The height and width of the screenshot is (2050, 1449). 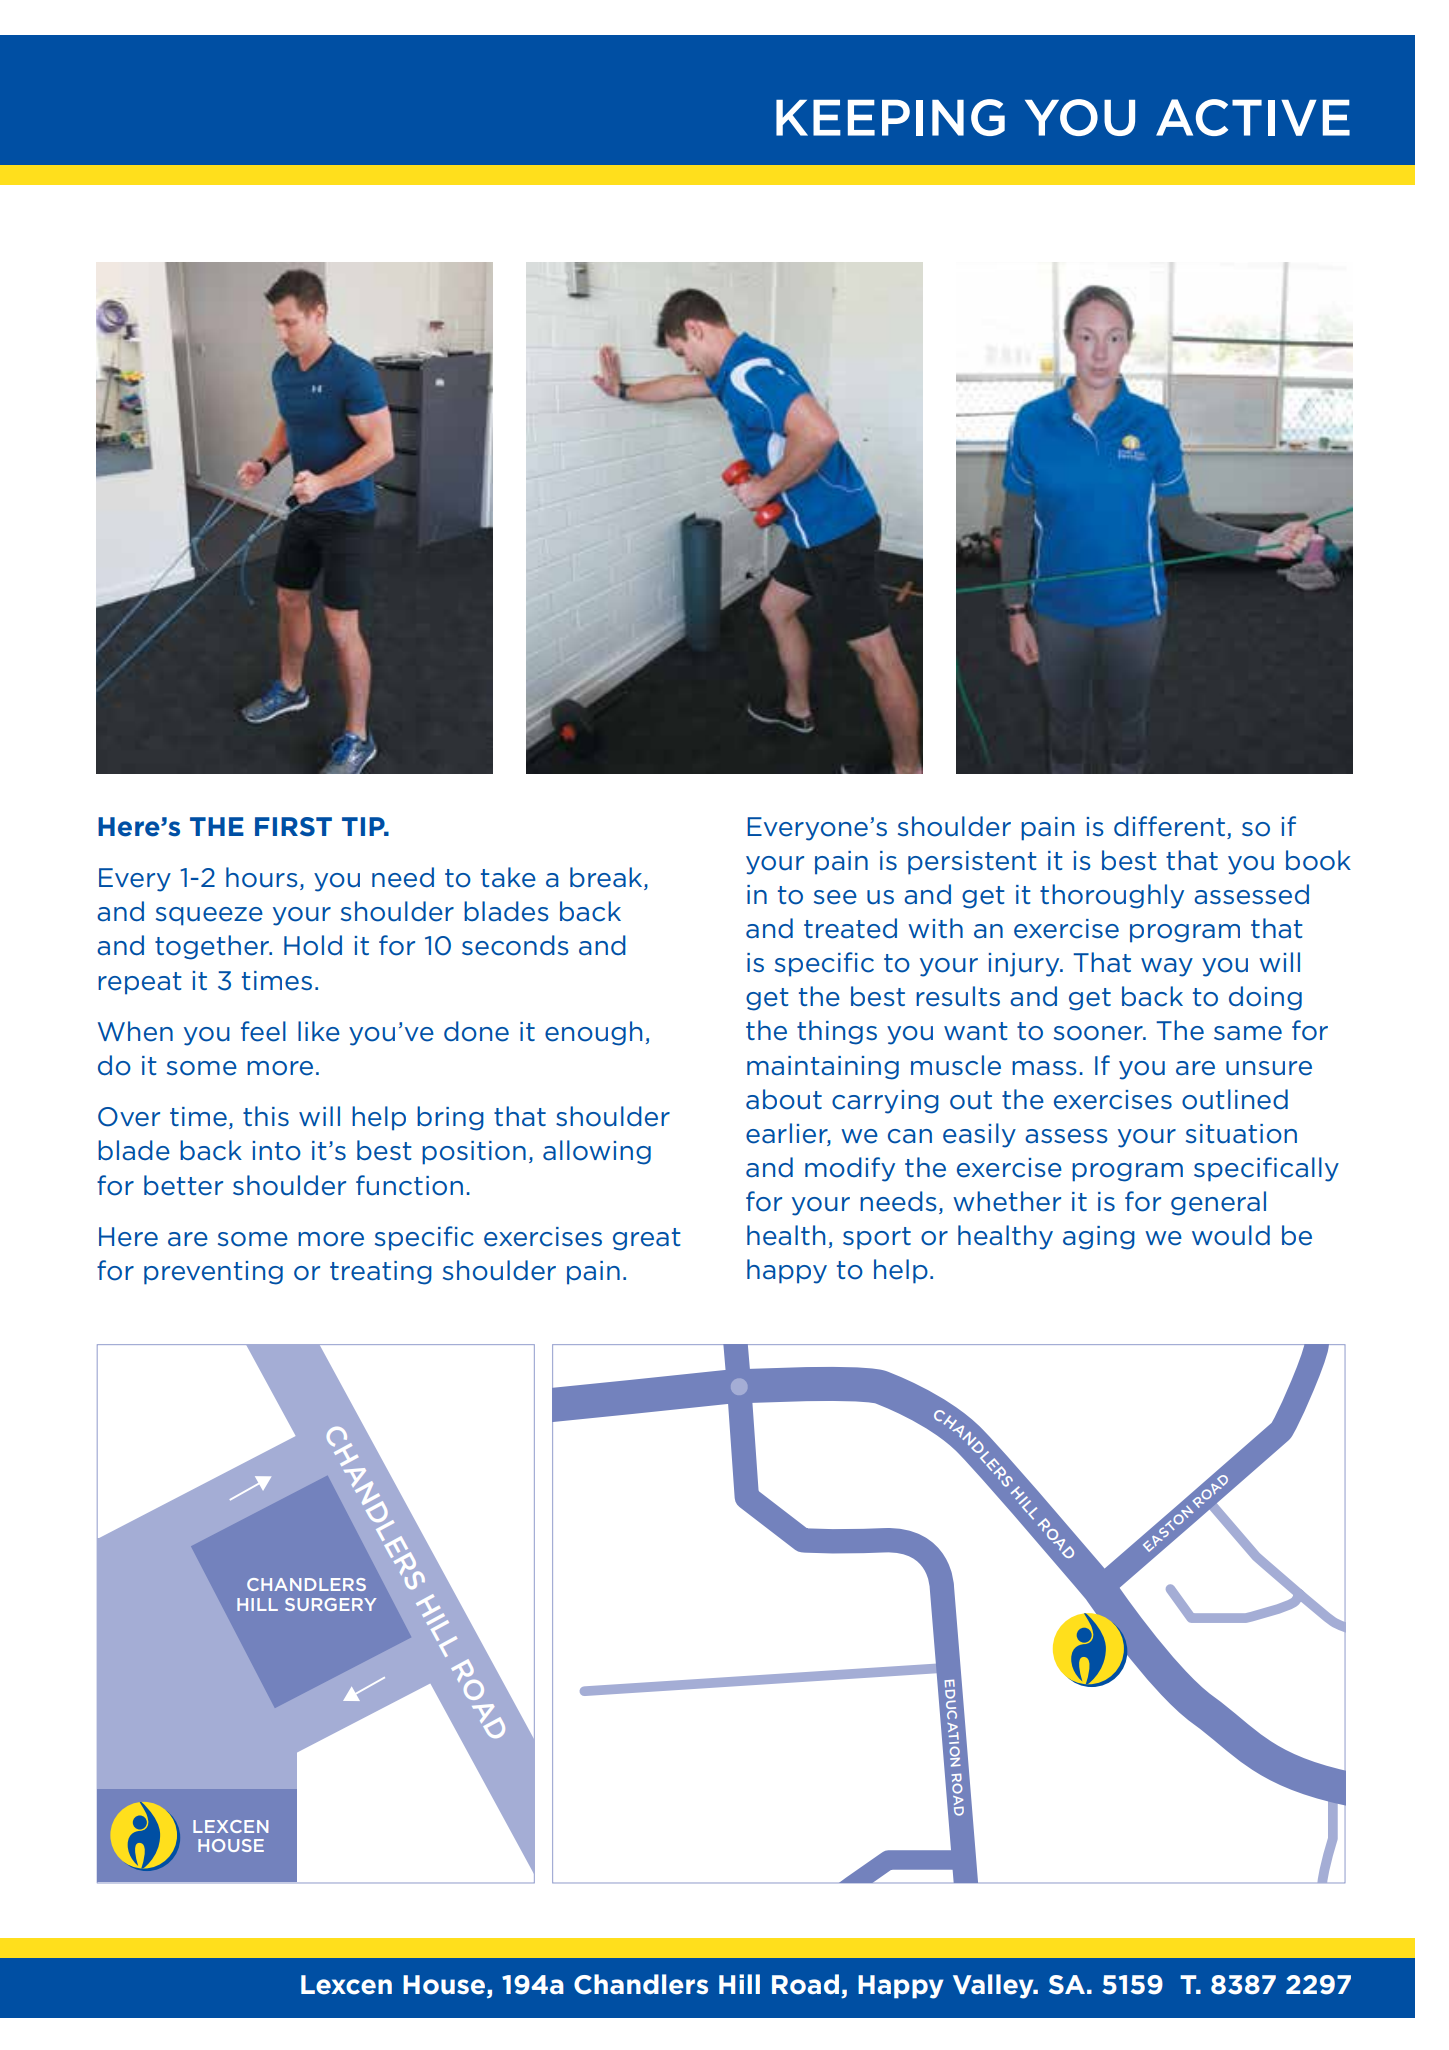 What do you see at coordinates (890, 117) in the screenshot?
I see `KEEPING` at bounding box center [890, 117].
